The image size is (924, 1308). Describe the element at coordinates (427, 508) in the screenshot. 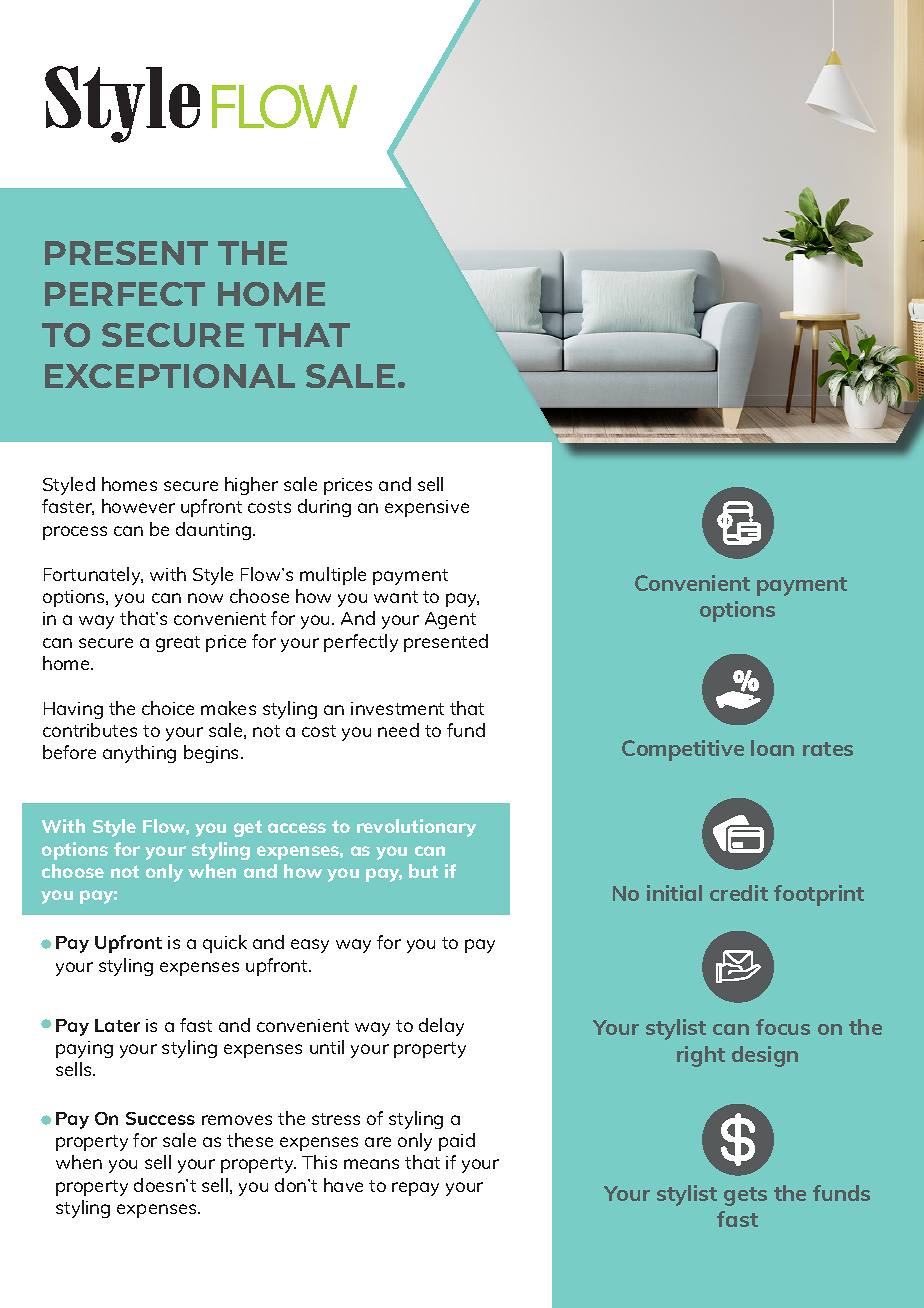

I see `expensive` at that location.
